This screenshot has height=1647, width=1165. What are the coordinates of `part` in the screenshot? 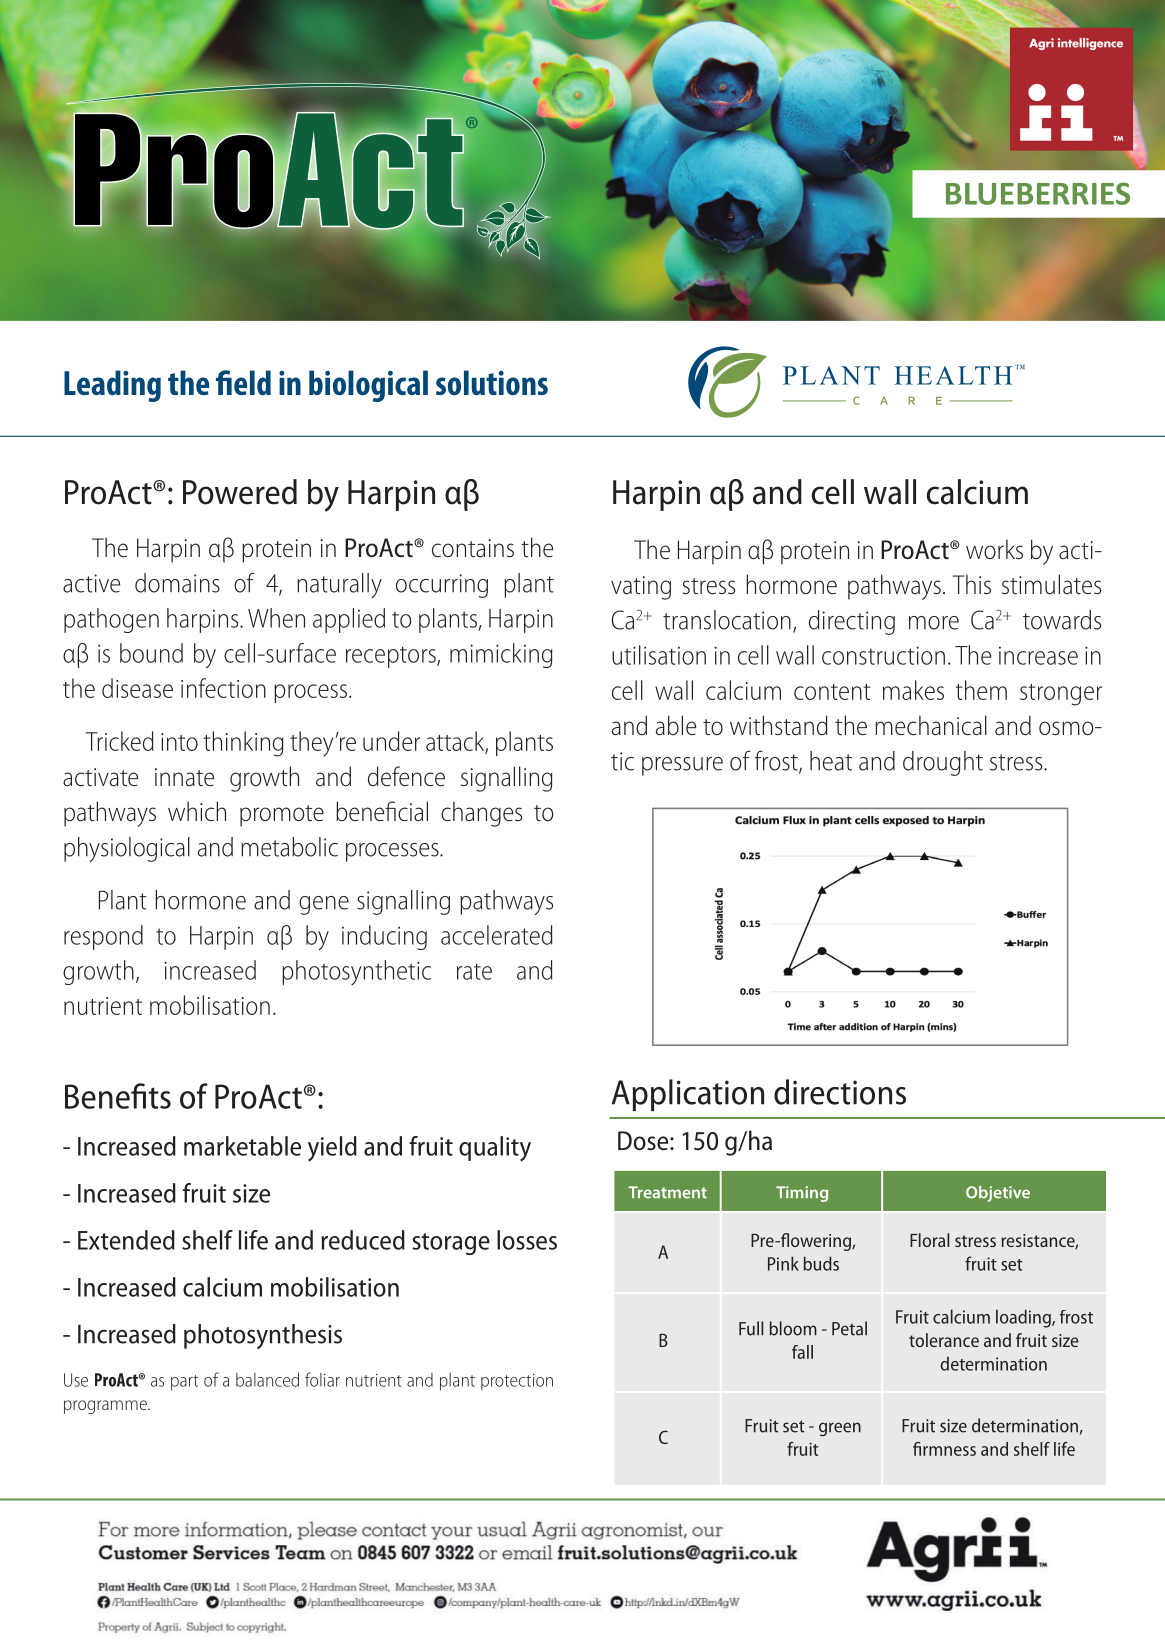 It's located at (185, 1383).
